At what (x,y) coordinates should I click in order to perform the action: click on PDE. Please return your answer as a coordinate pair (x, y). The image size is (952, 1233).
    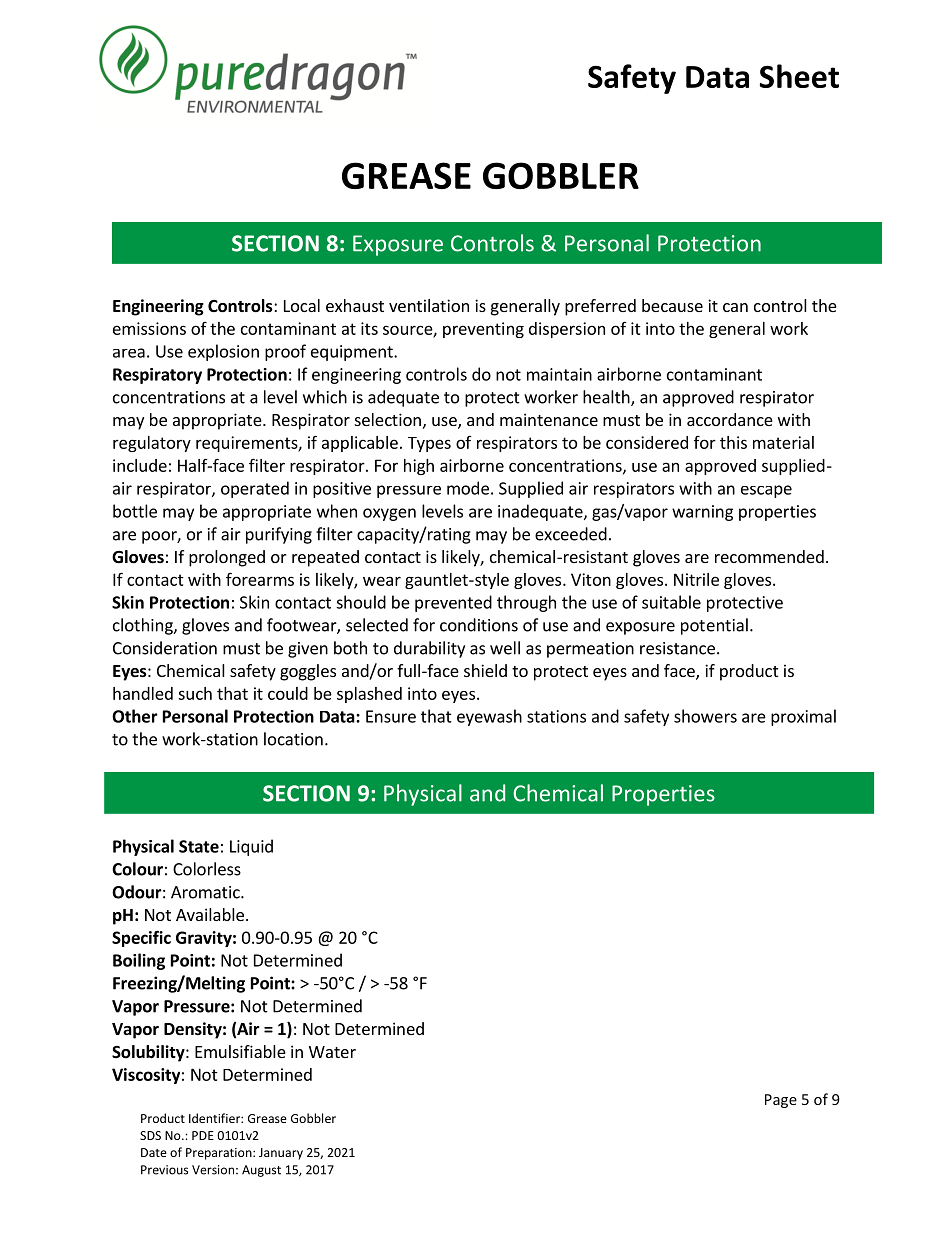
    Looking at the image, I should click on (203, 1135).
